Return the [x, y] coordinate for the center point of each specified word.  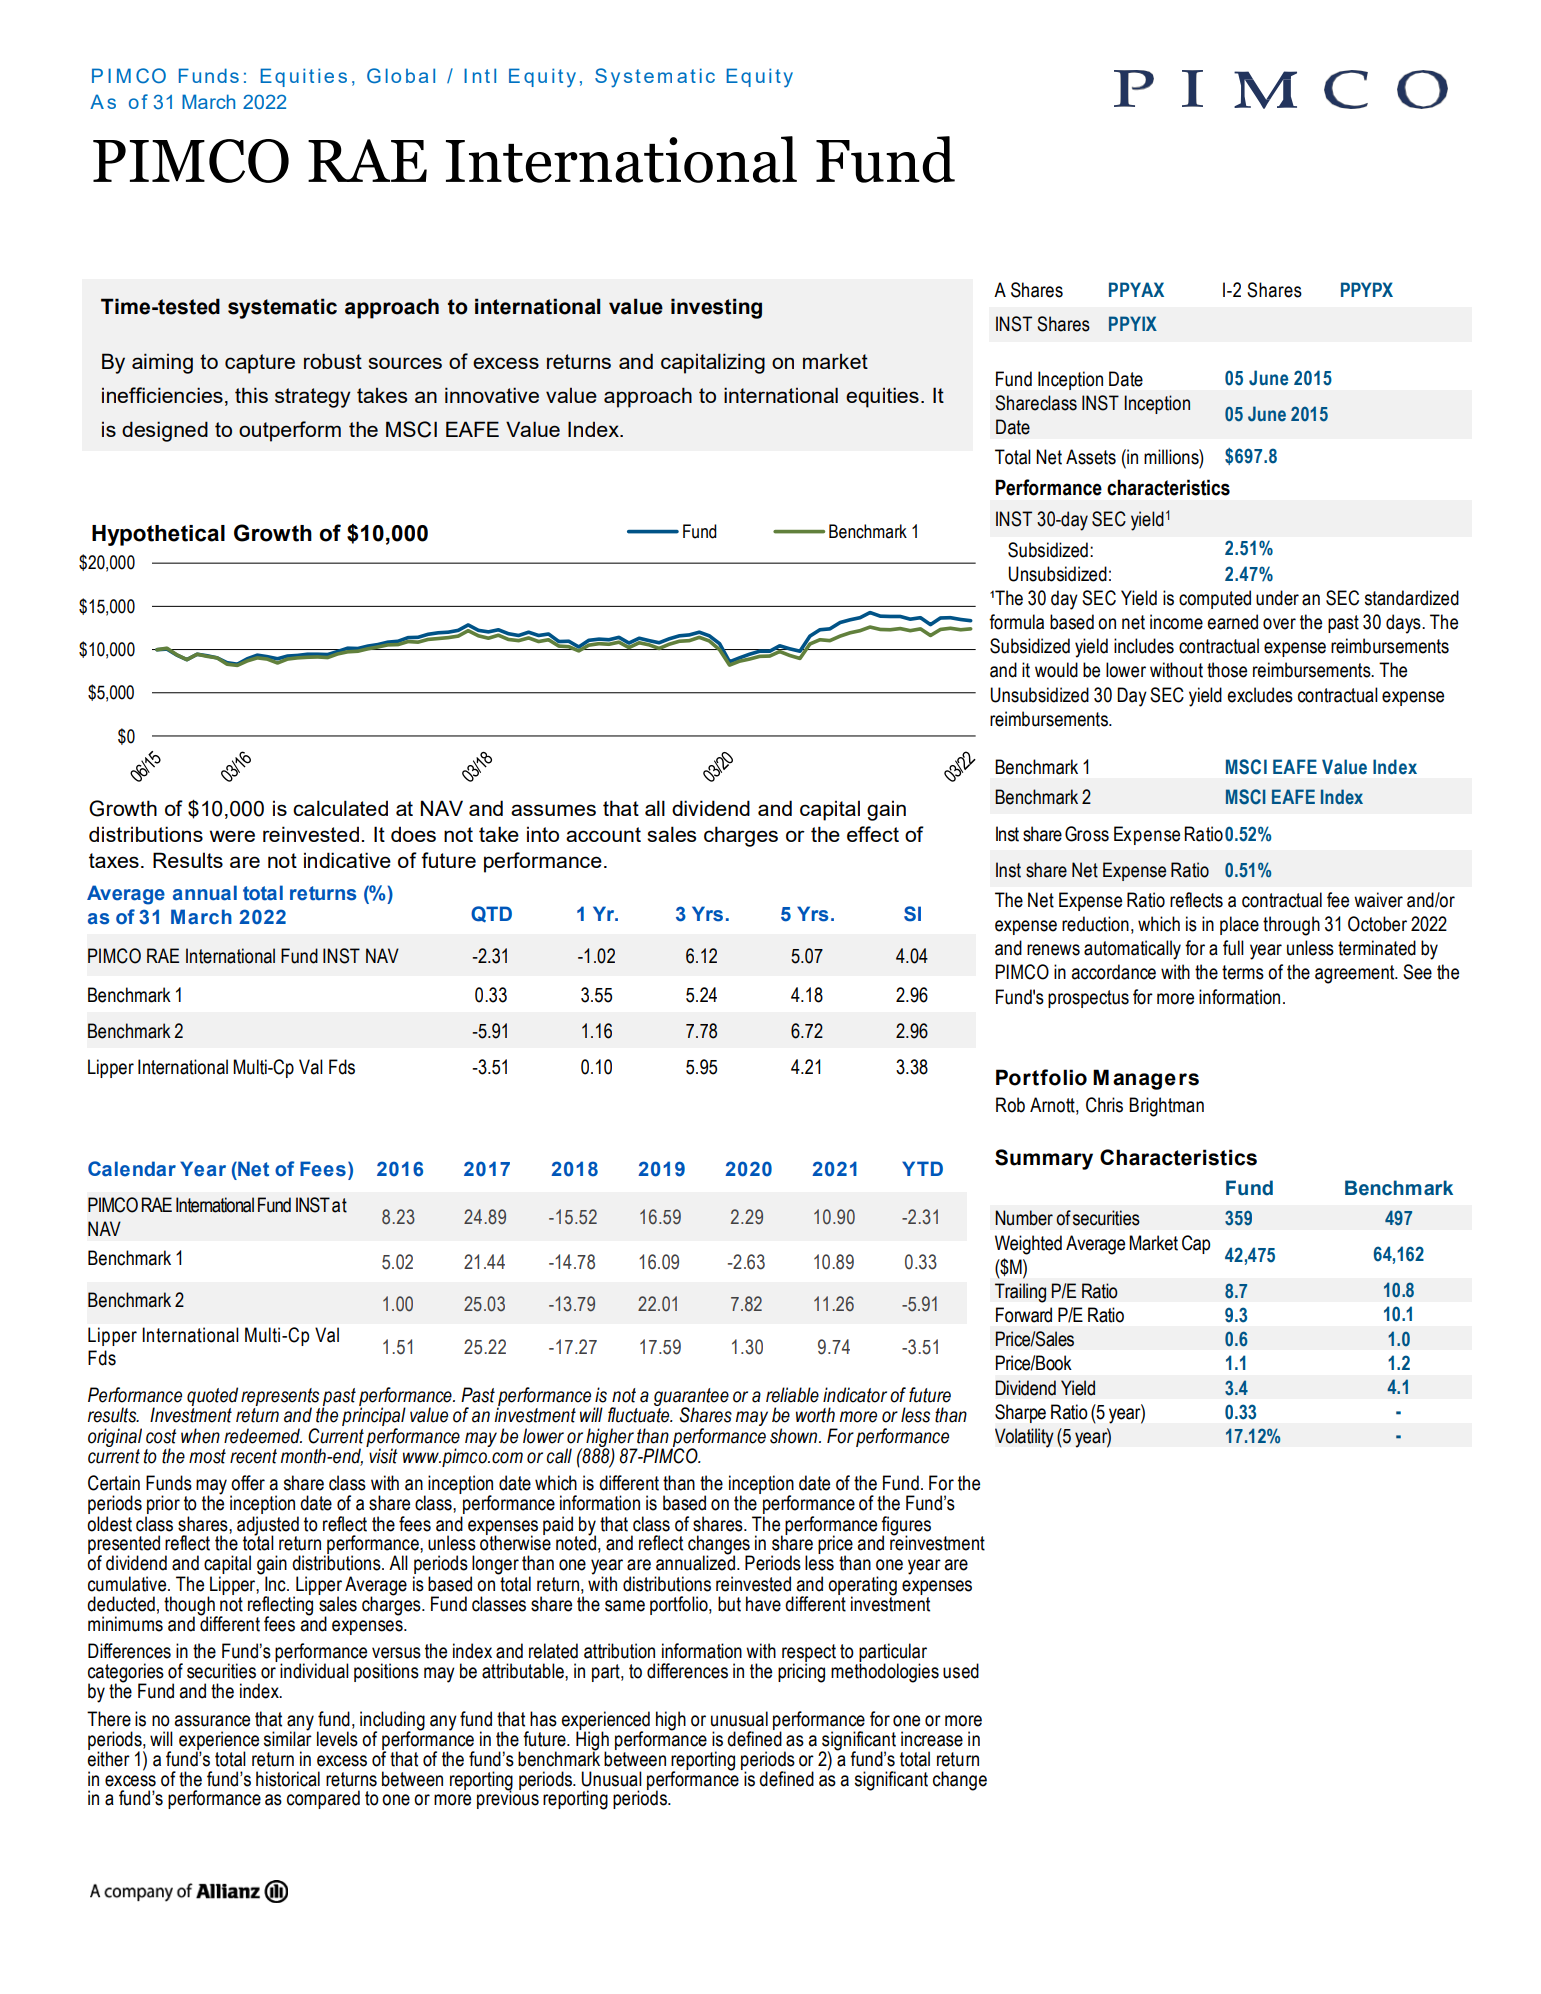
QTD [491, 914]
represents [280, 1398]
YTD [922, 1168]
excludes [1260, 695]
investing [716, 308]
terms [1243, 972]
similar [288, 1738]
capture [260, 364]
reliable [792, 1395]
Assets [1091, 457]
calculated [340, 808]
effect [873, 834]
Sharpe [1020, 1413]
